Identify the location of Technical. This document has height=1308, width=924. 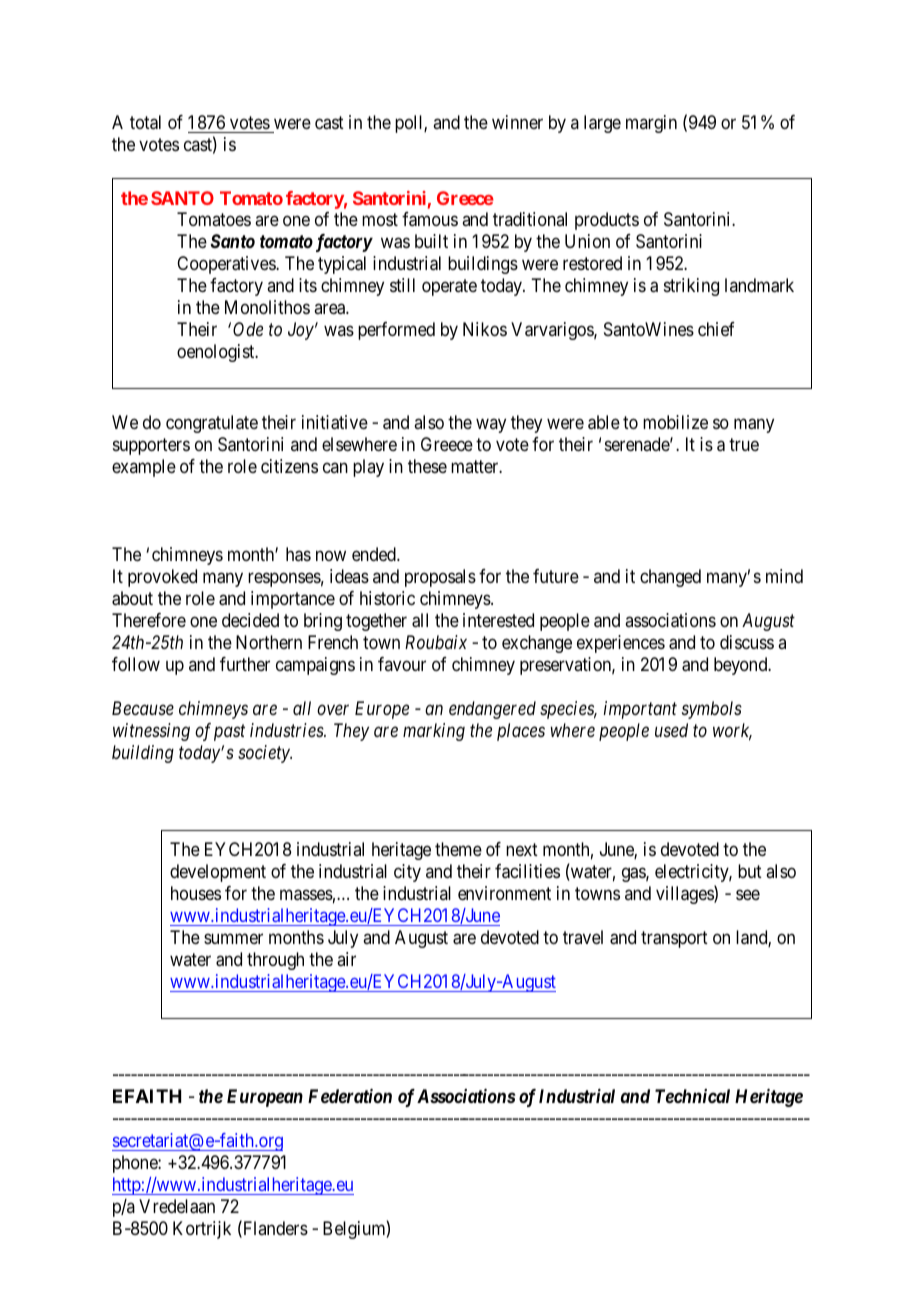
(692, 1096).
